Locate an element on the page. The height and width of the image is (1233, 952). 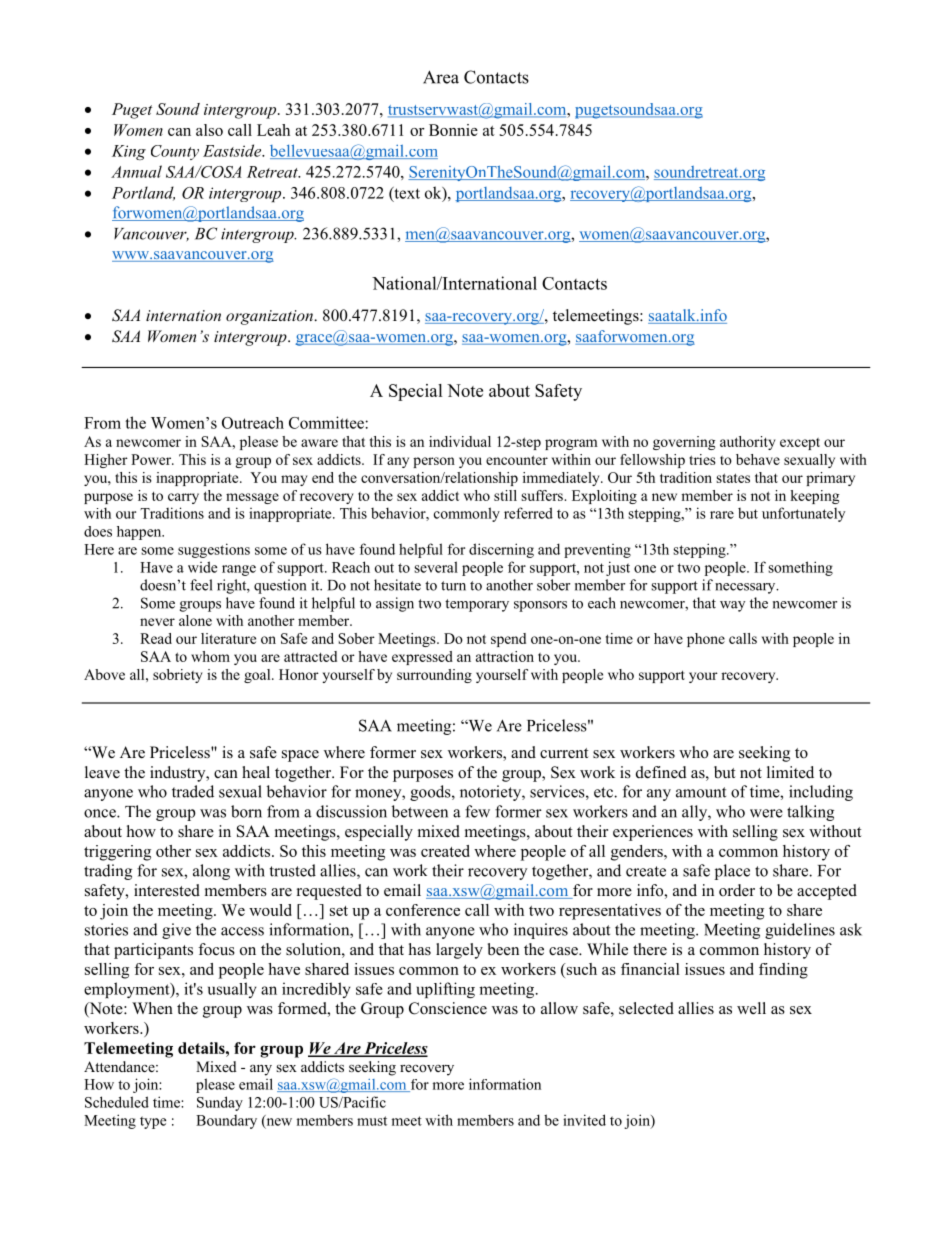
also is located at coordinates (209, 130).
